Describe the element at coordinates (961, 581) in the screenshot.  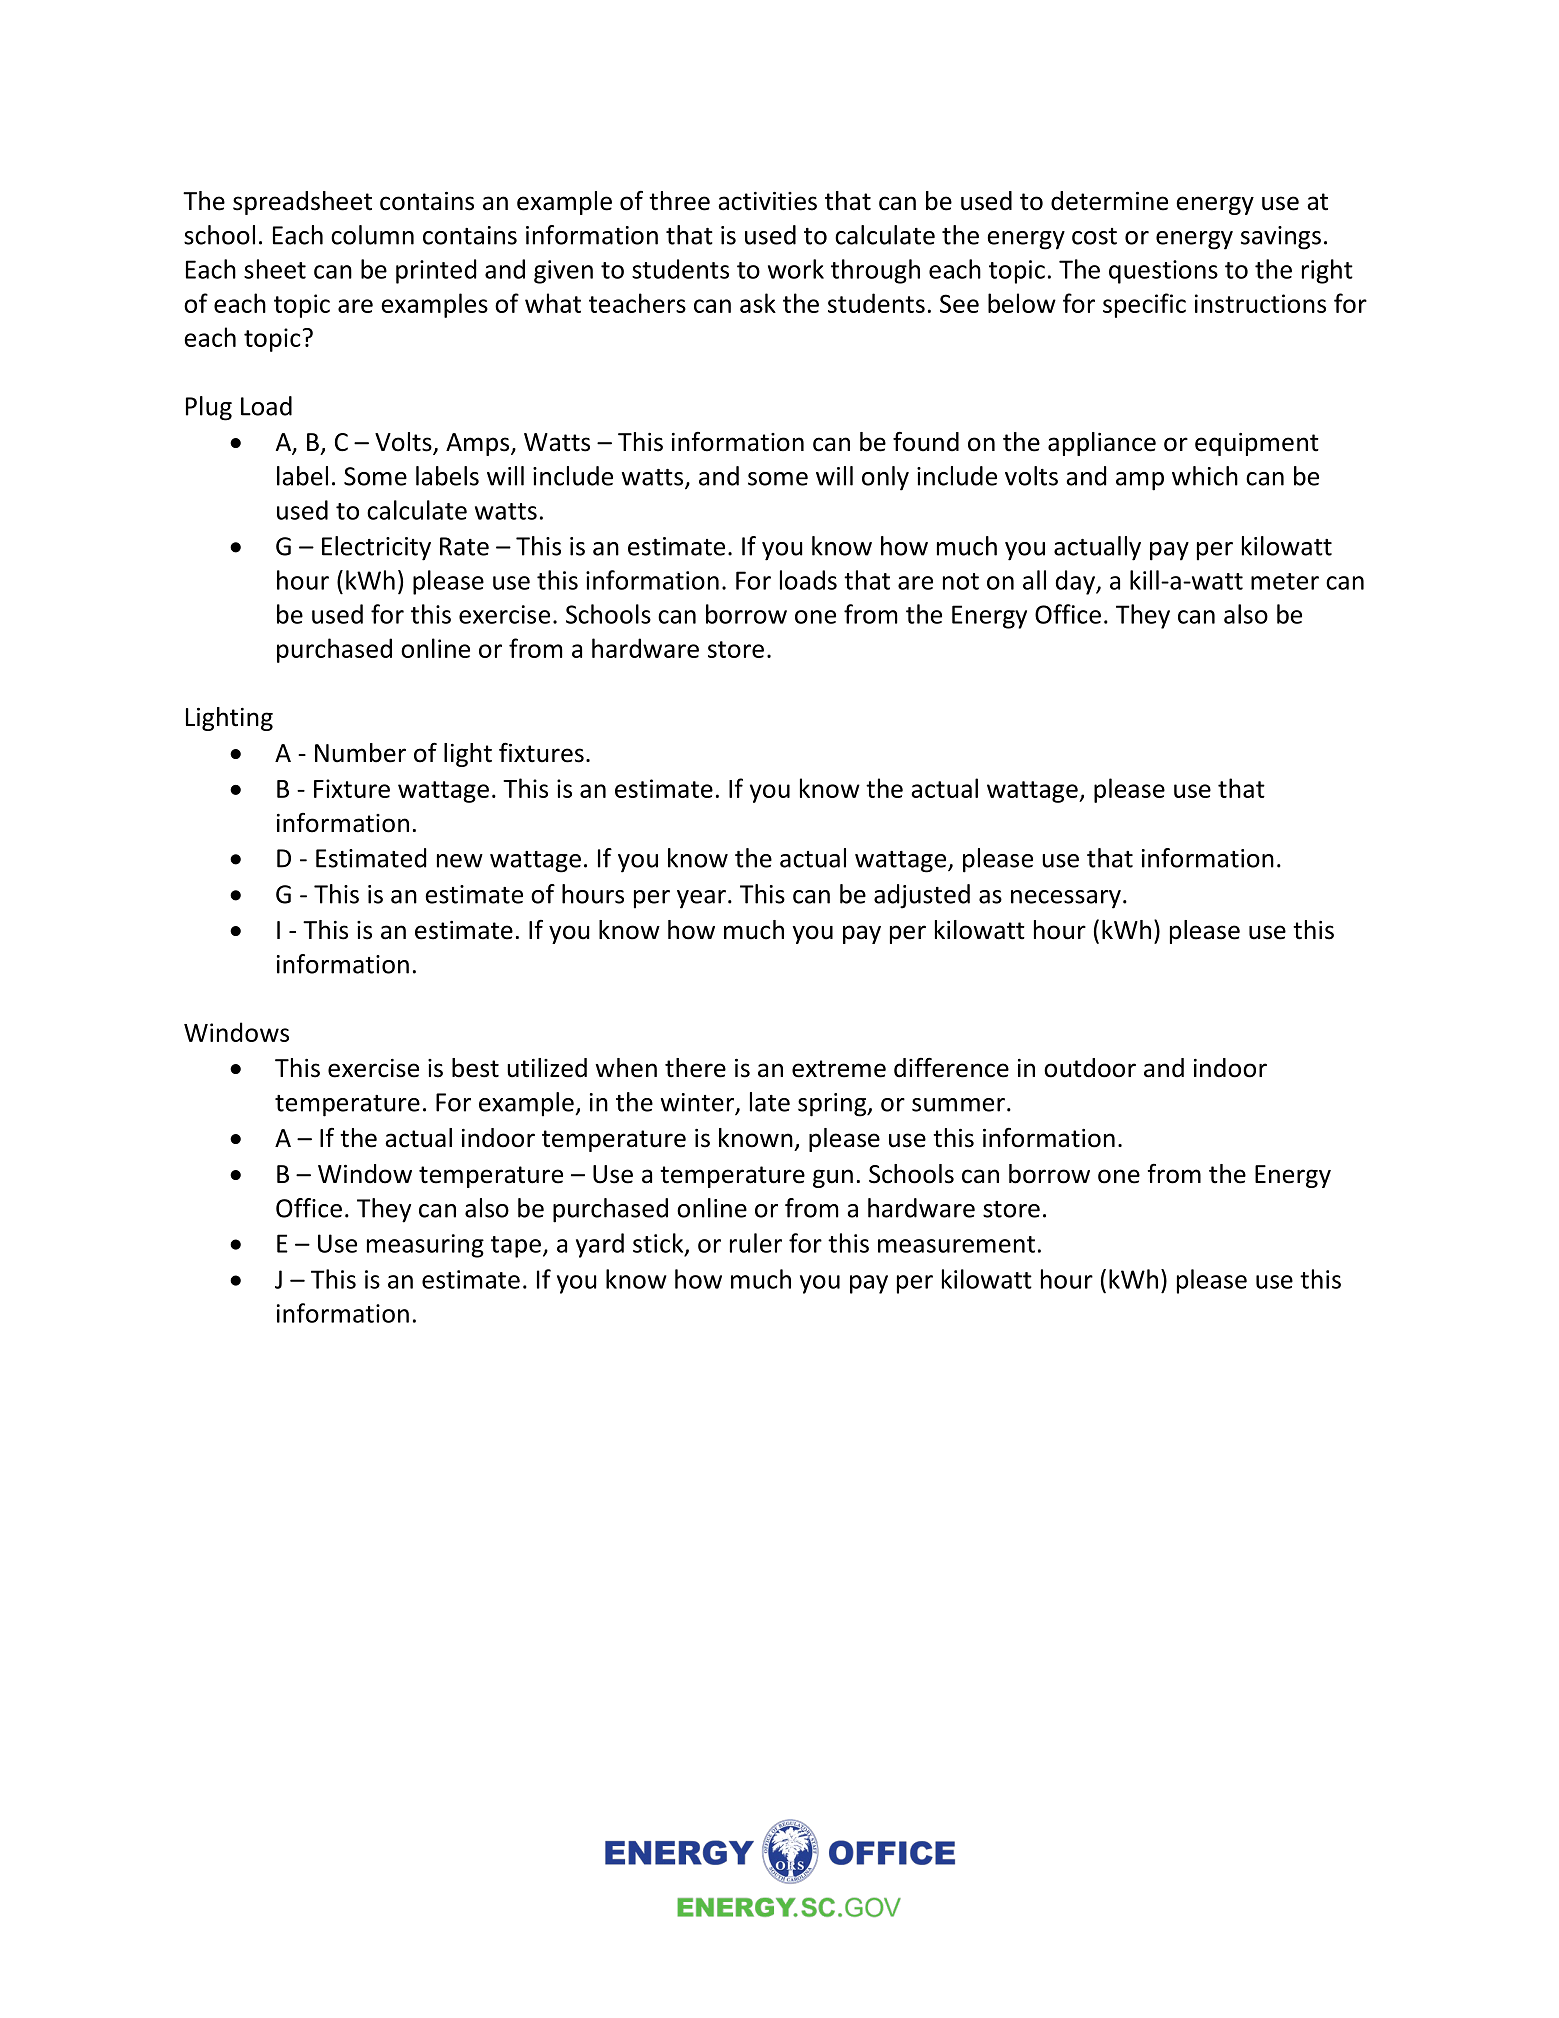
I see `not` at that location.
